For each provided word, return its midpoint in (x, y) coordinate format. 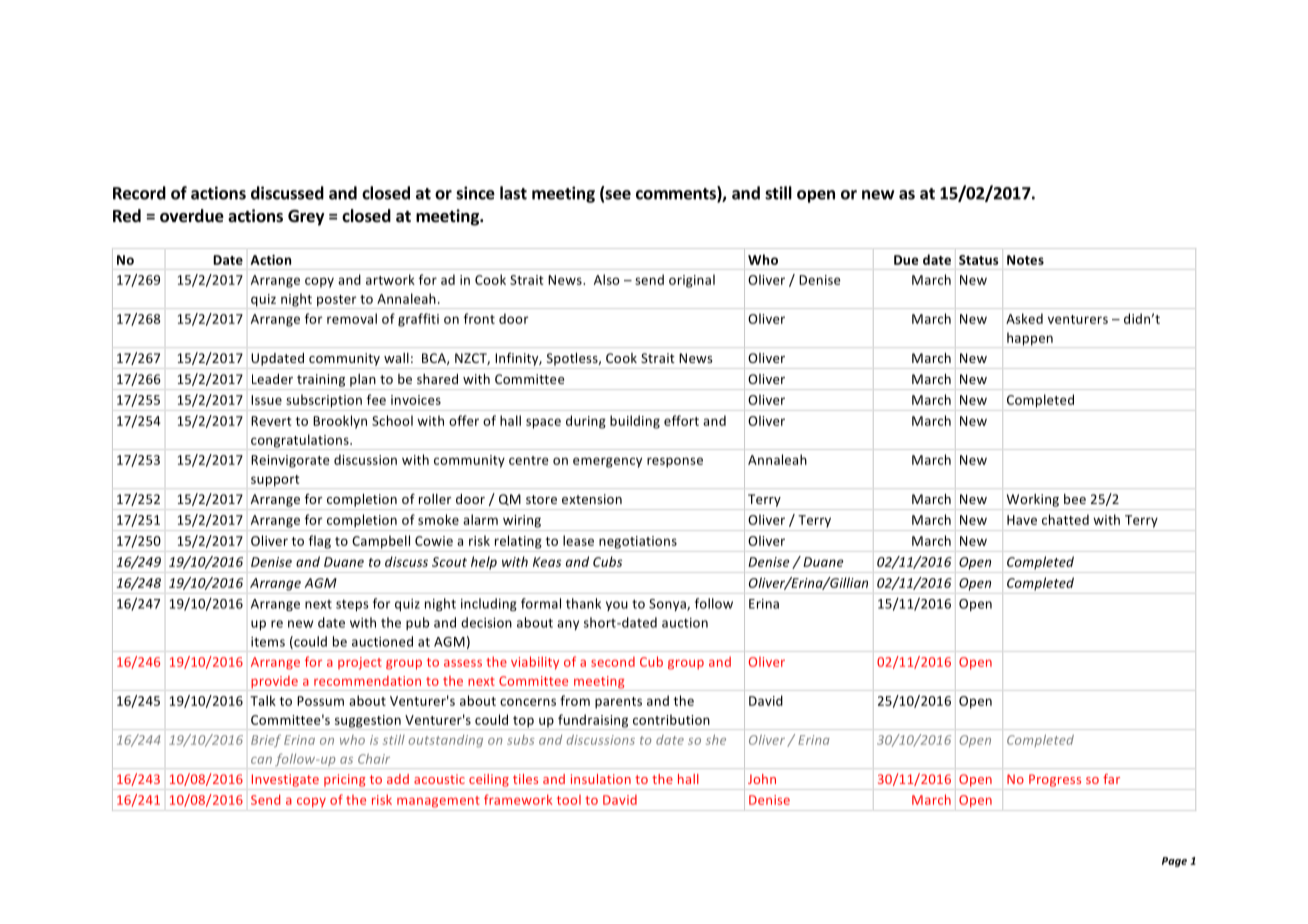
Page (1174, 862)
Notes (1025, 260)
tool (569, 800)
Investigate (285, 780)
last (513, 193)
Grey (306, 218)
